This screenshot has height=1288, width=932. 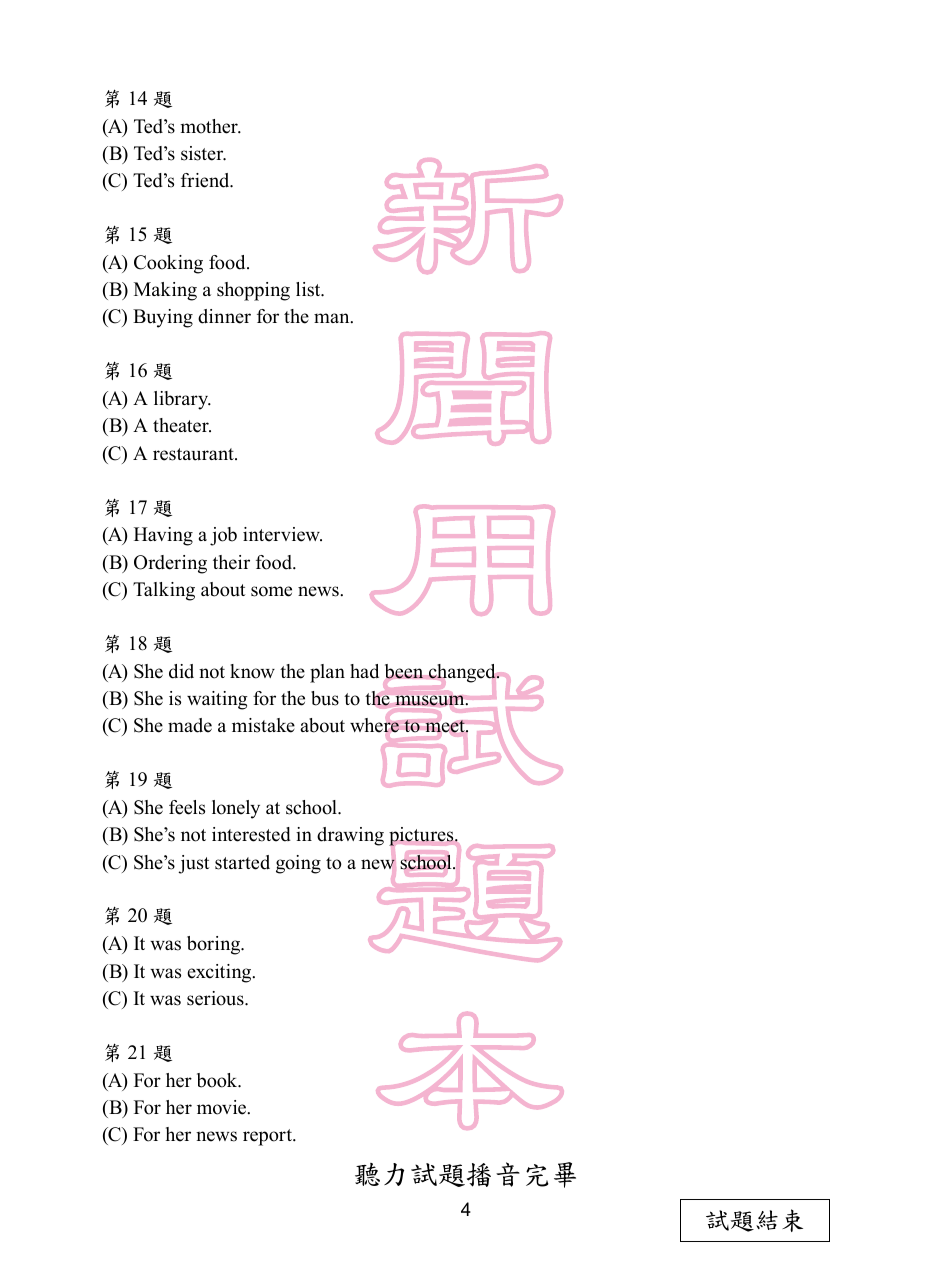 I want to click on movie, so click(x=223, y=1107).
